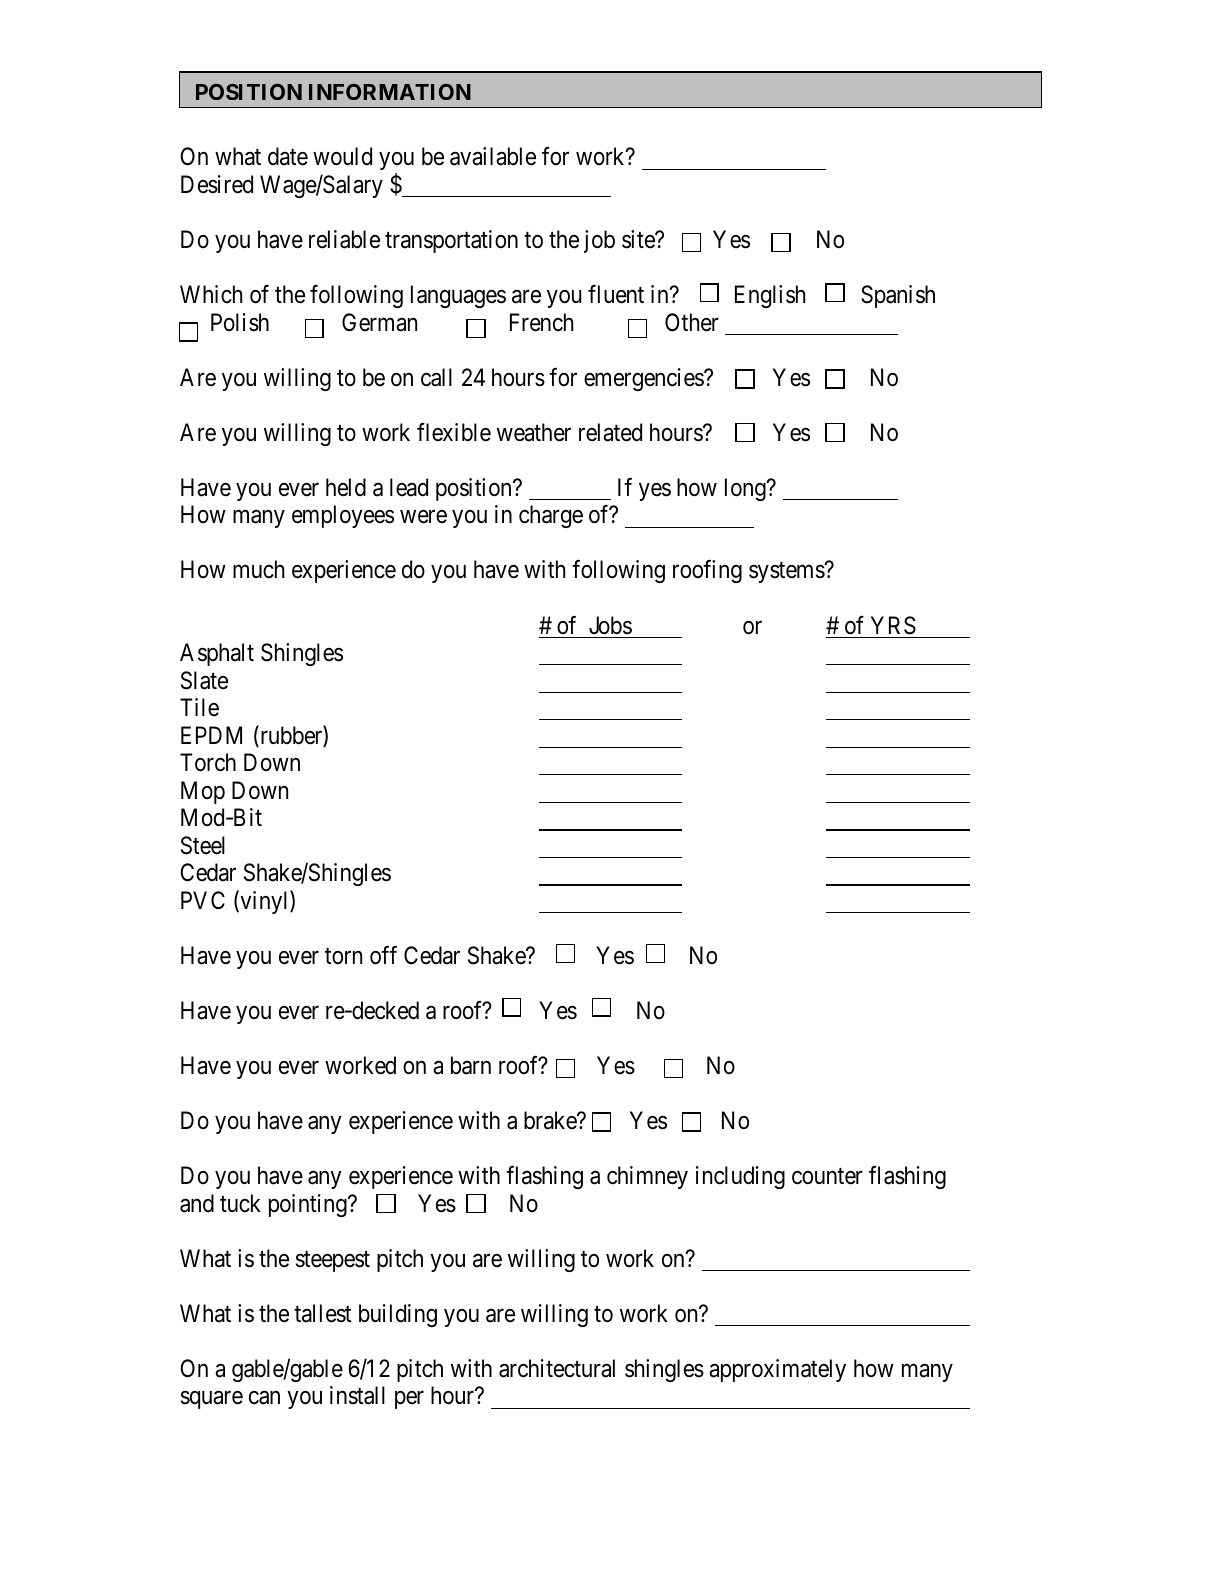 The width and height of the image is (1221, 1580). Describe the element at coordinates (264, 1398) in the image. I see `can` at that location.
